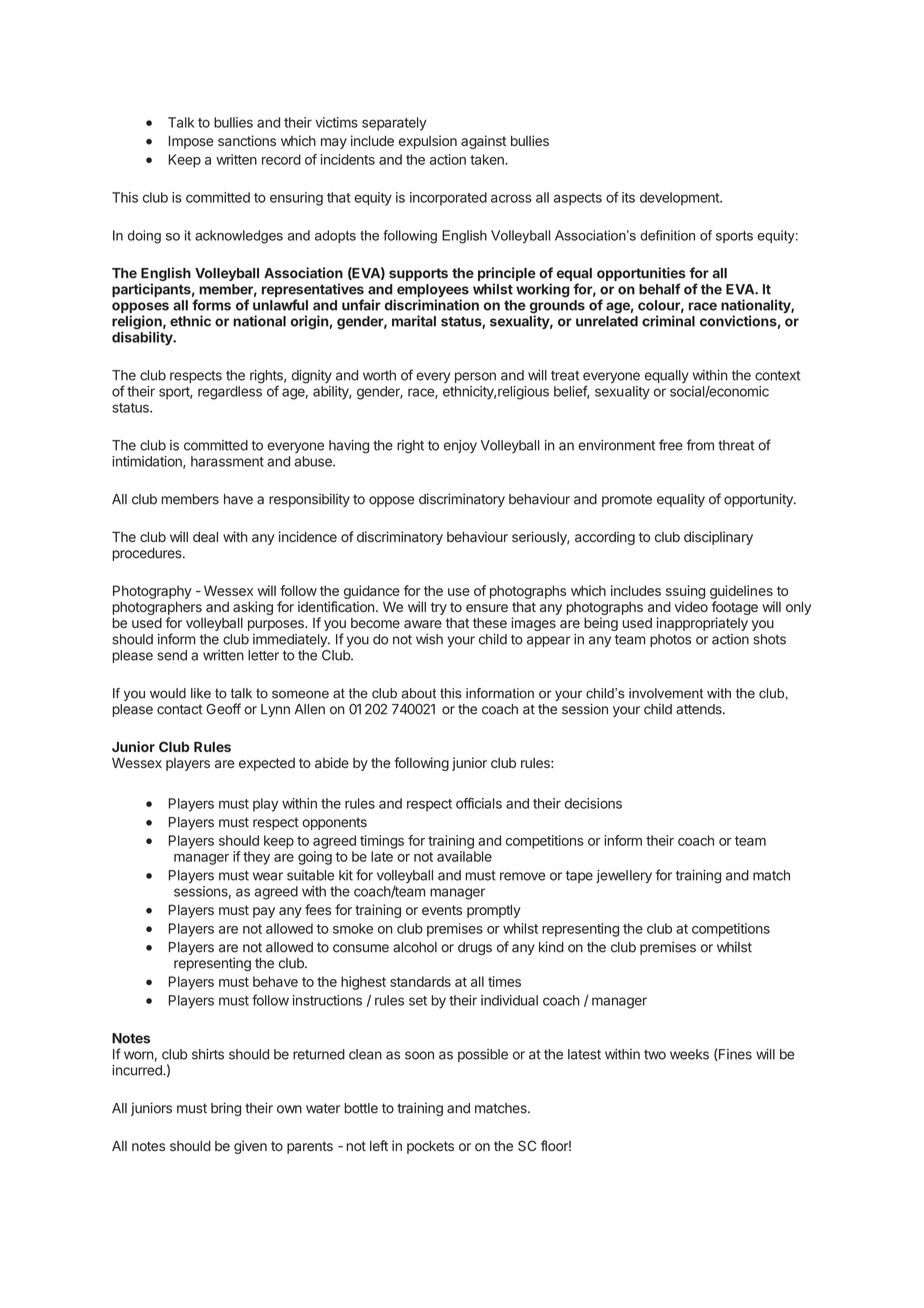  Describe the element at coordinates (483, 142) in the screenshot. I see `against` at that location.
